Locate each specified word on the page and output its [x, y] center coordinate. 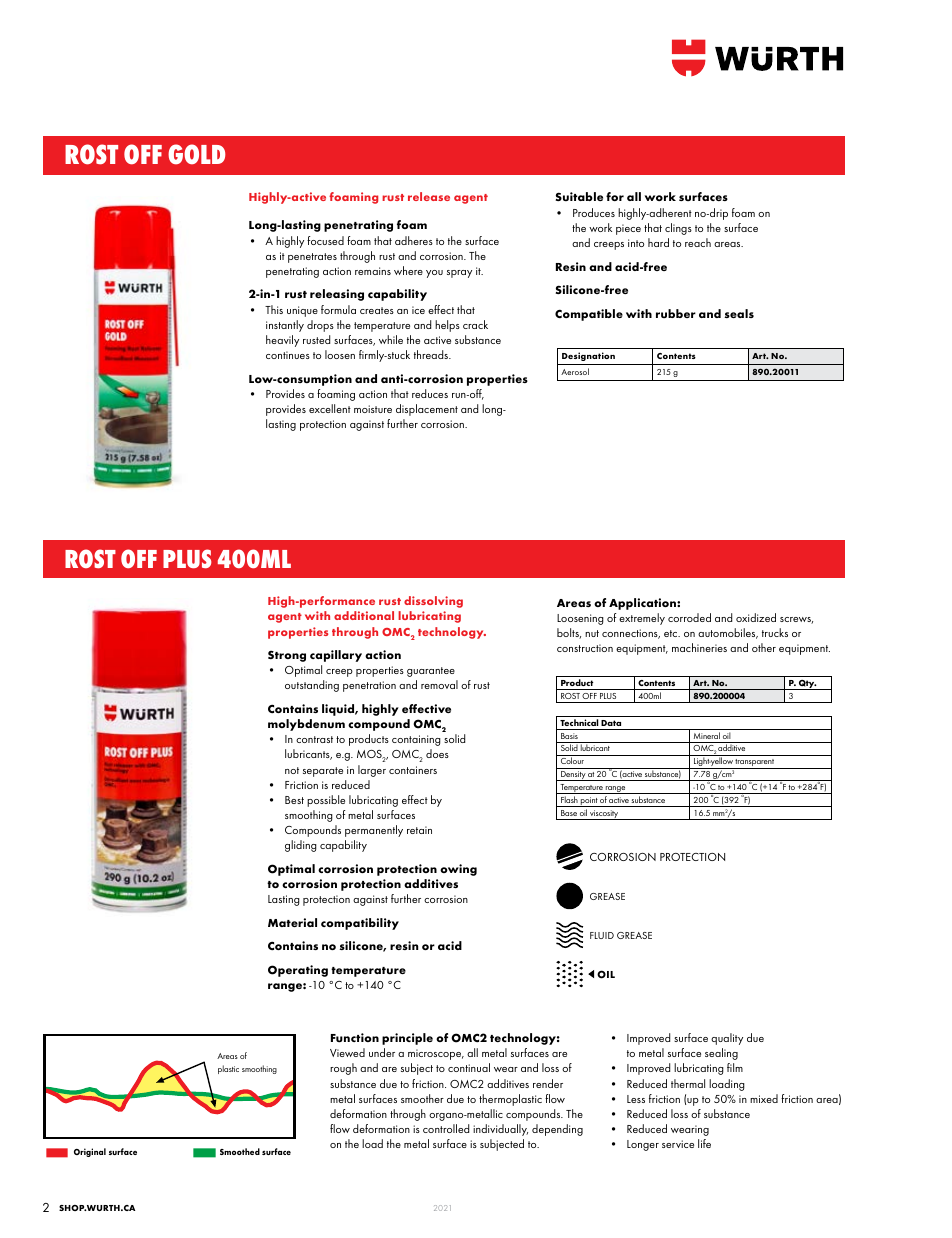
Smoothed [240, 1151]
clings [678, 229]
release [429, 196]
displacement [427, 410]
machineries [699, 647]
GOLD [197, 154]
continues [288, 355]
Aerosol [575, 371]
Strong [287, 656]
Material [292, 922]
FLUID [602, 935]
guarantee [431, 672]
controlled [446, 1128]
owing [458, 870]
